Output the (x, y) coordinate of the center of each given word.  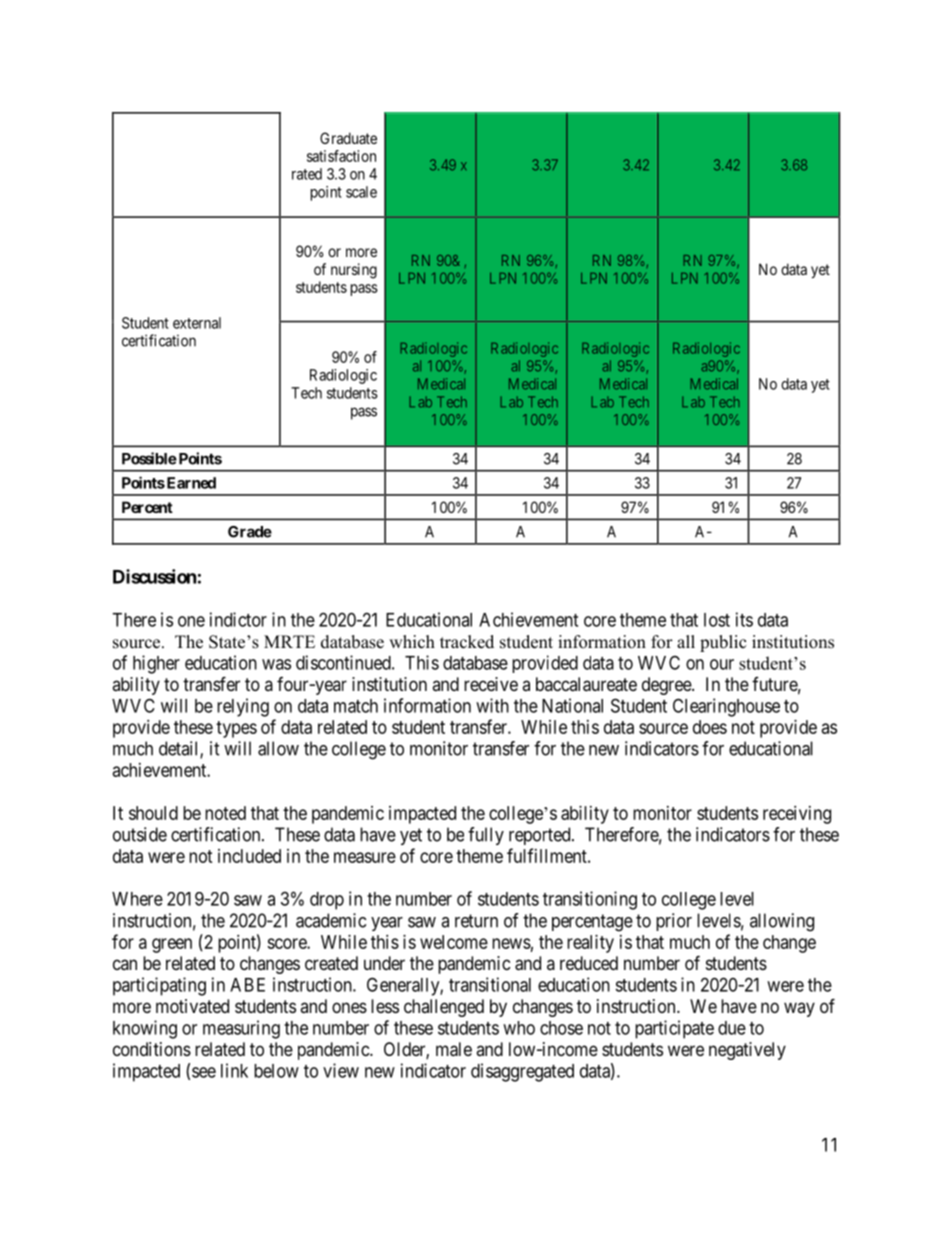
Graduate (348, 138)
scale (361, 192)
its (744, 619)
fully (486, 836)
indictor (238, 619)
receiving (797, 815)
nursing (354, 271)
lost (717, 620)
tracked (467, 642)
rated (307, 174)
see (204, 1072)
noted (225, 813)
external (197, 323)
